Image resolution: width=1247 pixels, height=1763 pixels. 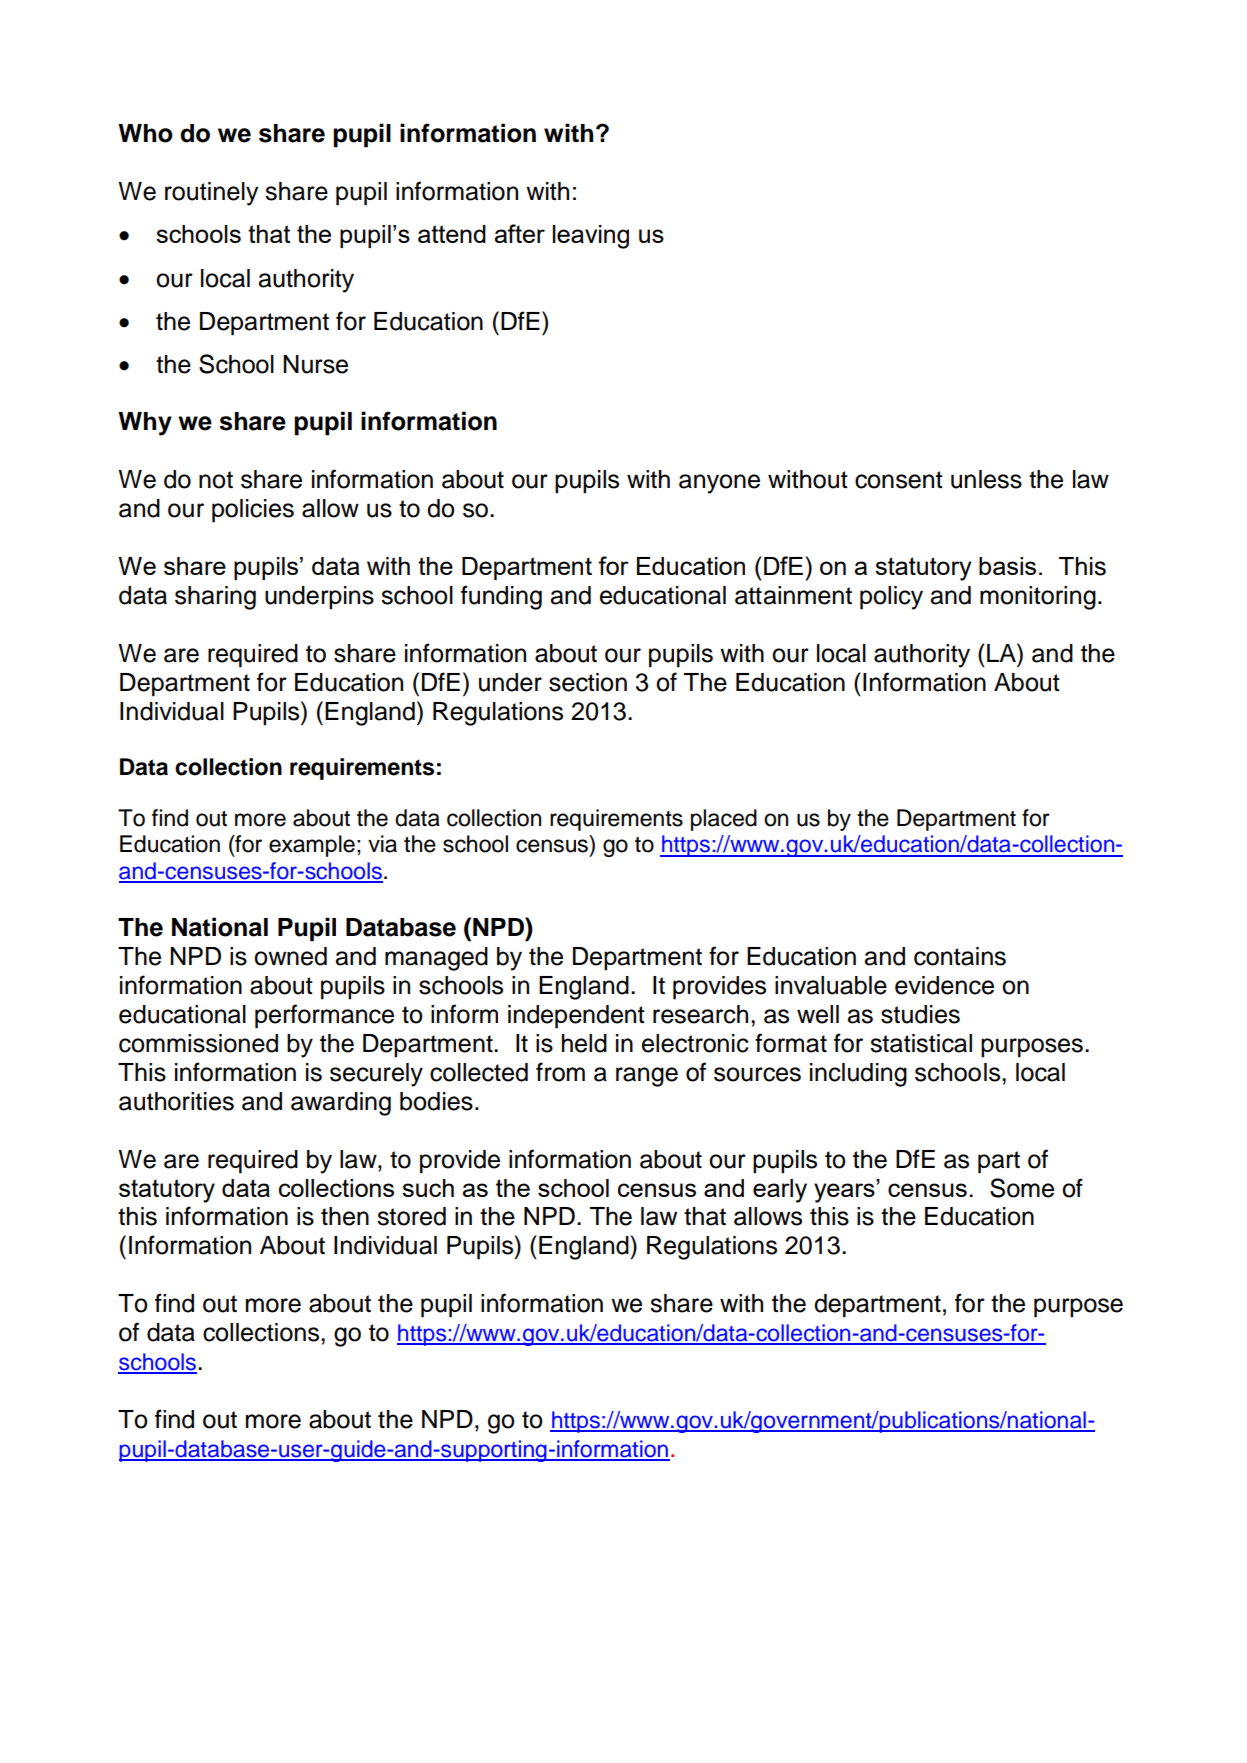 What do you see at coordinates (215, 598) in the image?
I see `sharing` at bounding box center [215, 598].
